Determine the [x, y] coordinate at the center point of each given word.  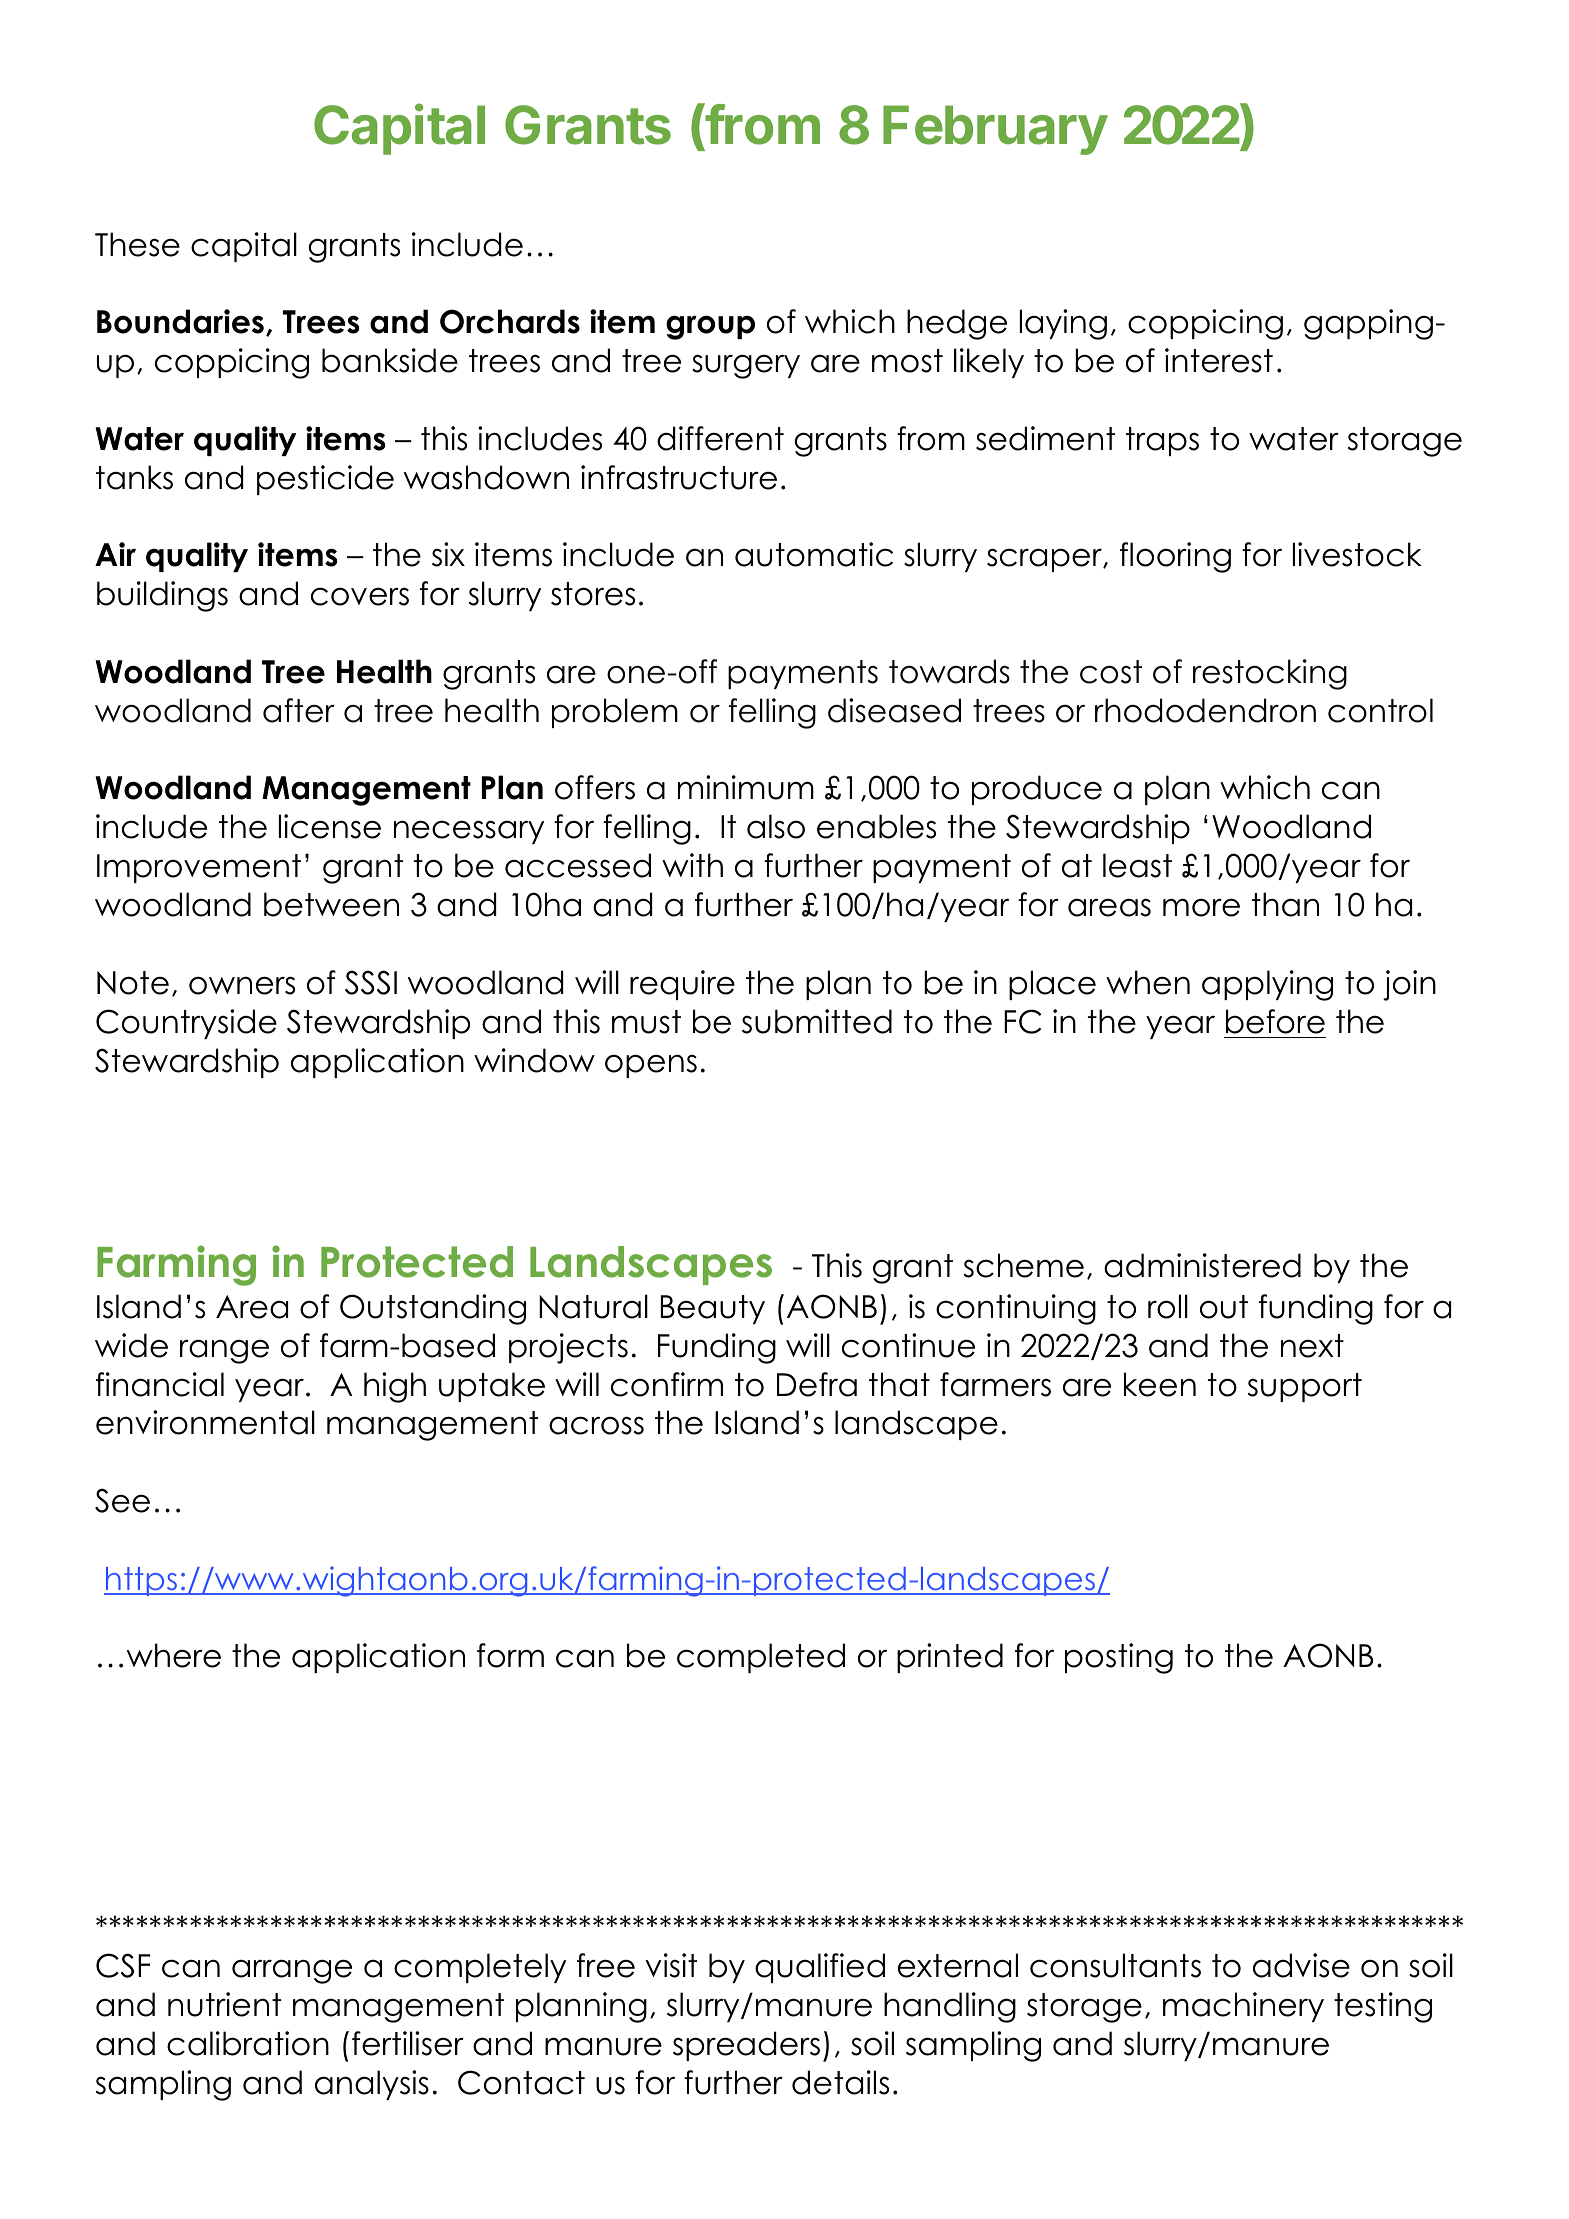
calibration [248, 2043]
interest [1219, 360]
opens [651, 1066]
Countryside [186, 1024]
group [710, 327]
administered [1202, 1265]
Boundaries [180, 321]
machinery [1243, 2007]
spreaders [746, 2046]
